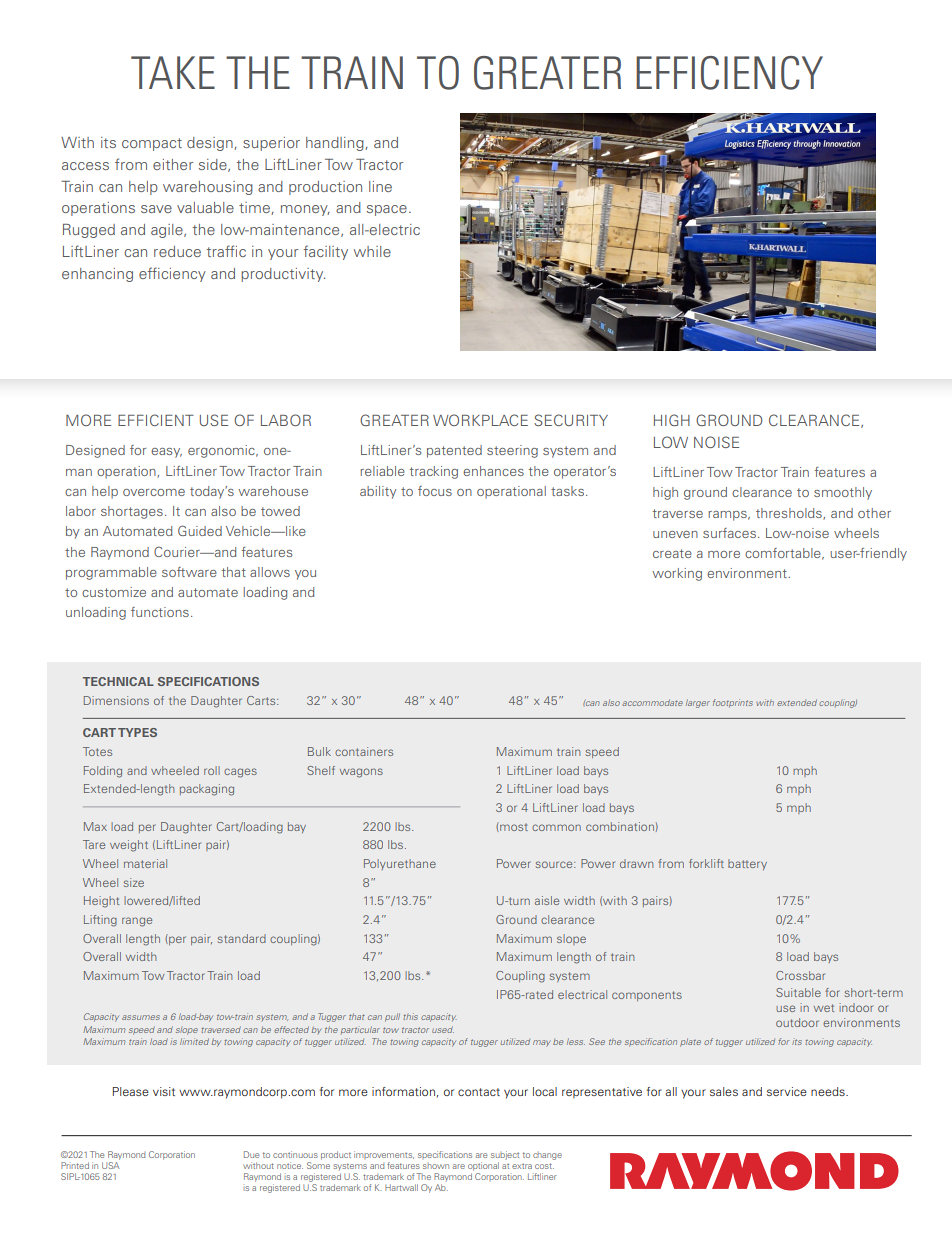  I want to click on thresholds, so click(790, 514).
